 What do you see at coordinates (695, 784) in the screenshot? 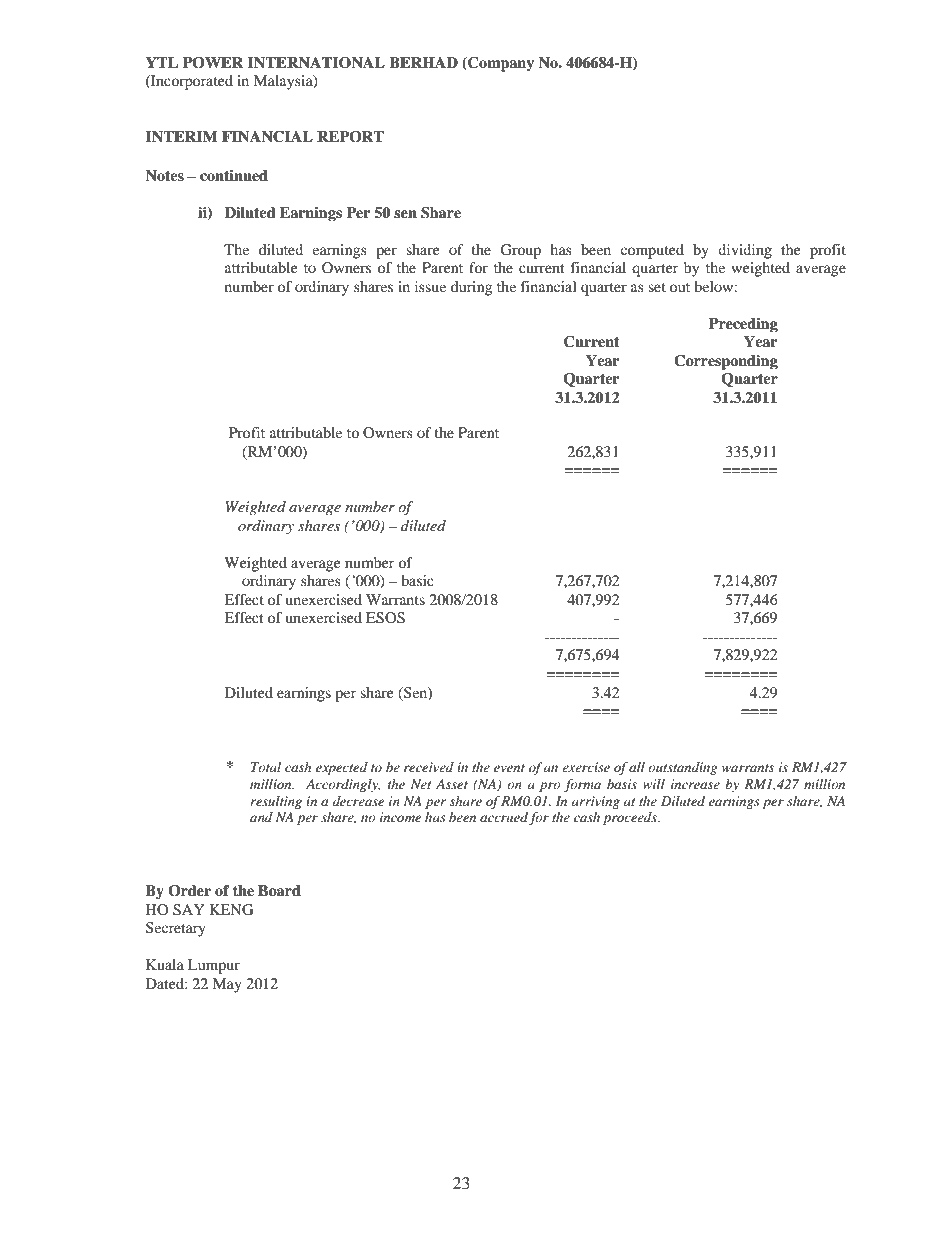
I see `increase` at bounding box center [695, 784].
